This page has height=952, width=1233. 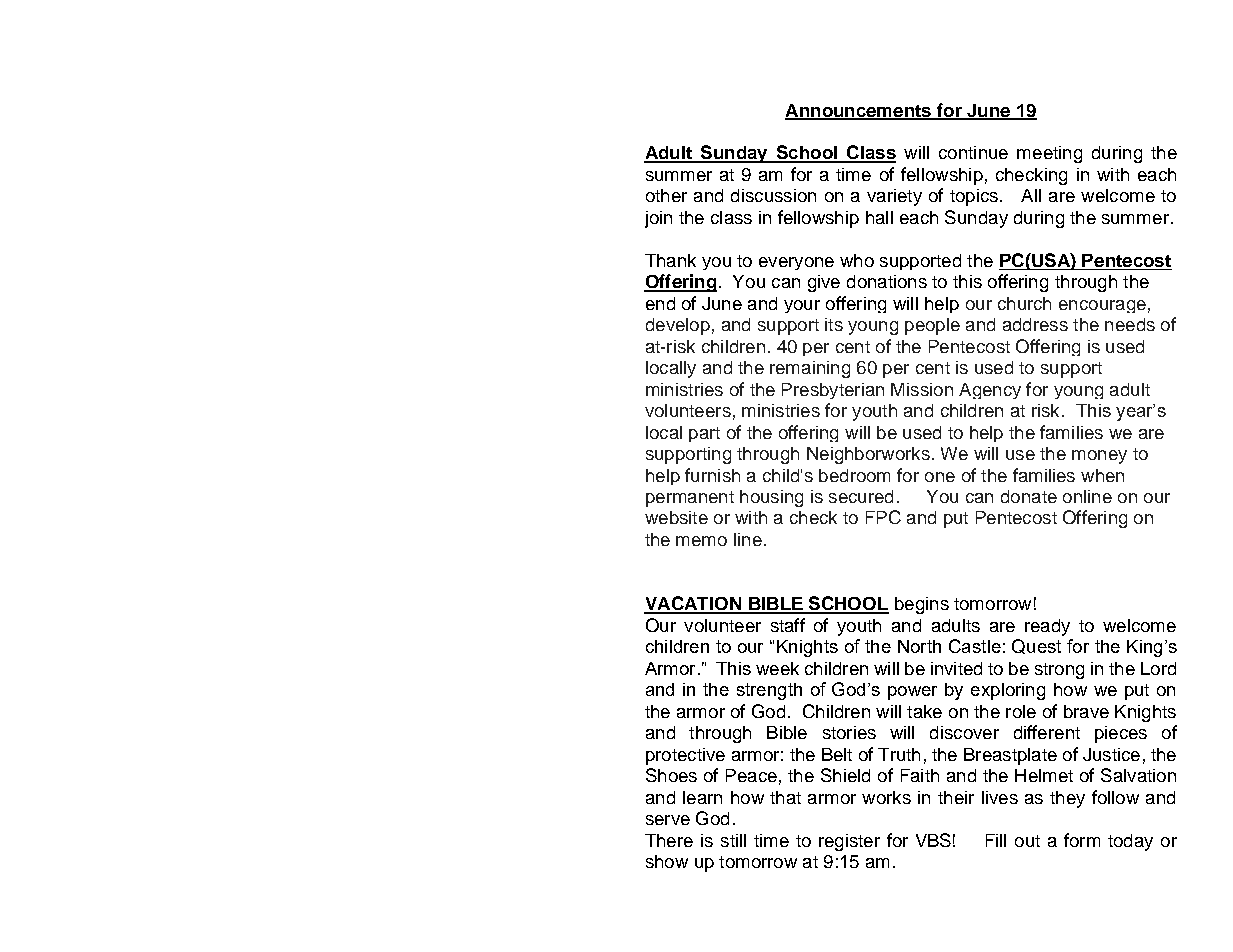 I want to click on Announcements, so click(x=859, y=111).
